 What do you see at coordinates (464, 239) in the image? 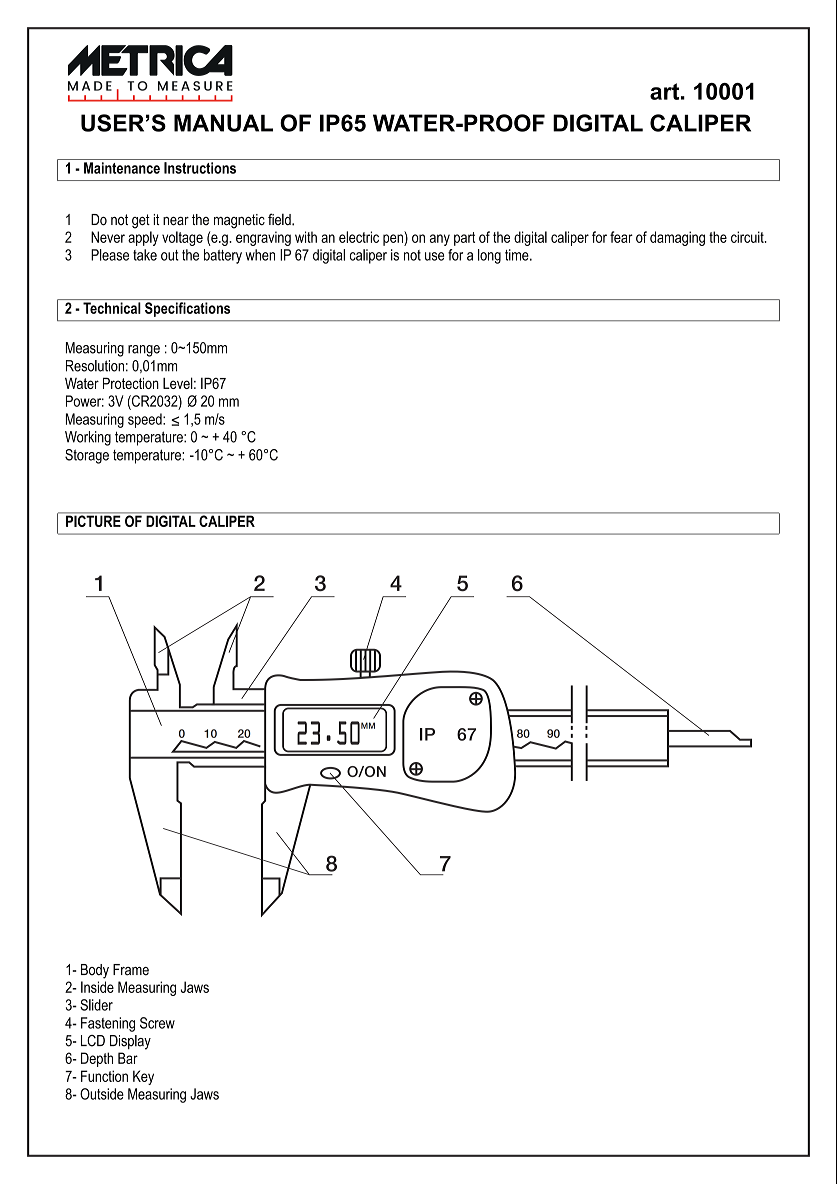
I see `part` at bounding box center [464, 239].
